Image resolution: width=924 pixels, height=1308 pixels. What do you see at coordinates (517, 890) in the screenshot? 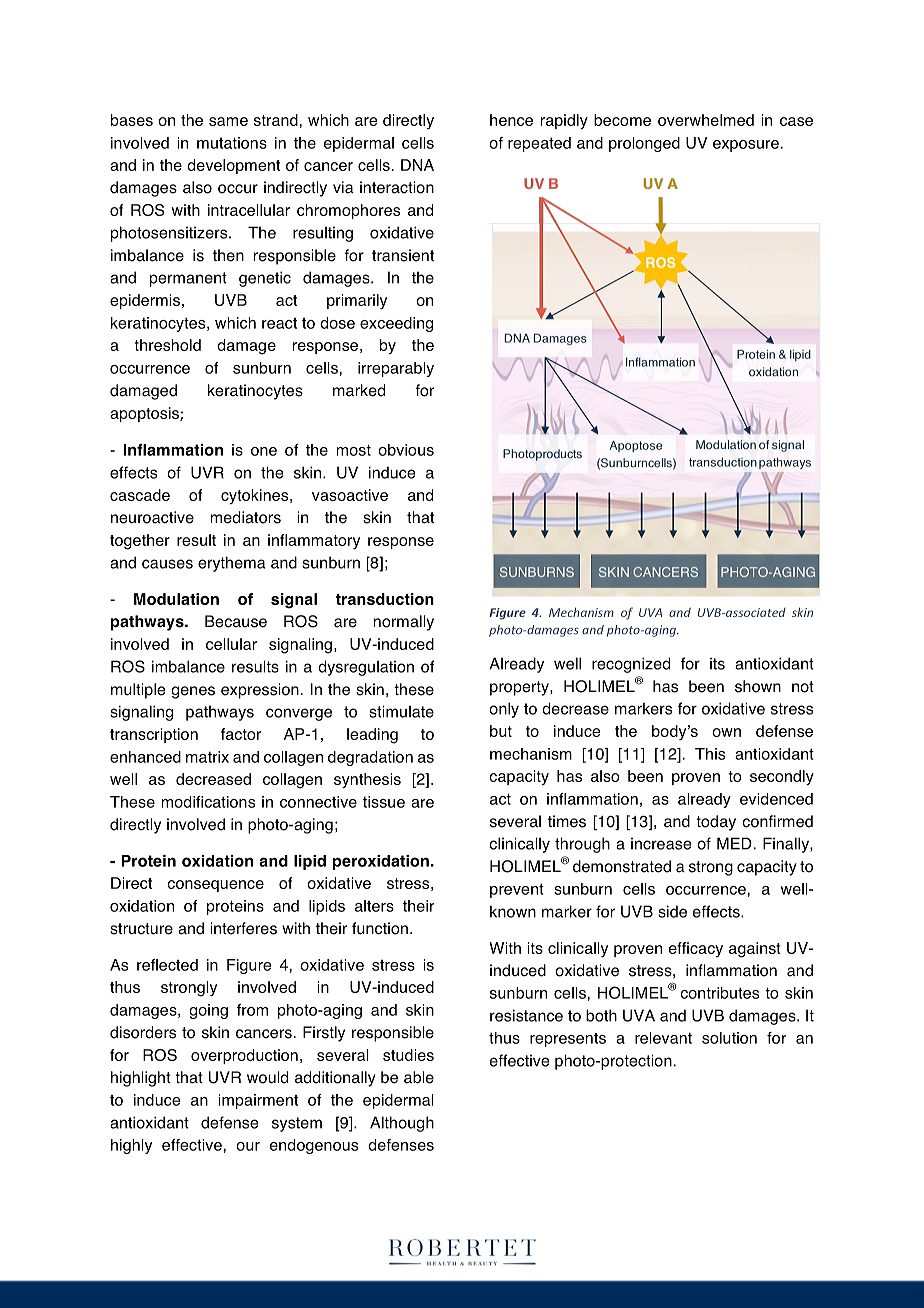
I see `prevent` at bounding box center [517, 890].
